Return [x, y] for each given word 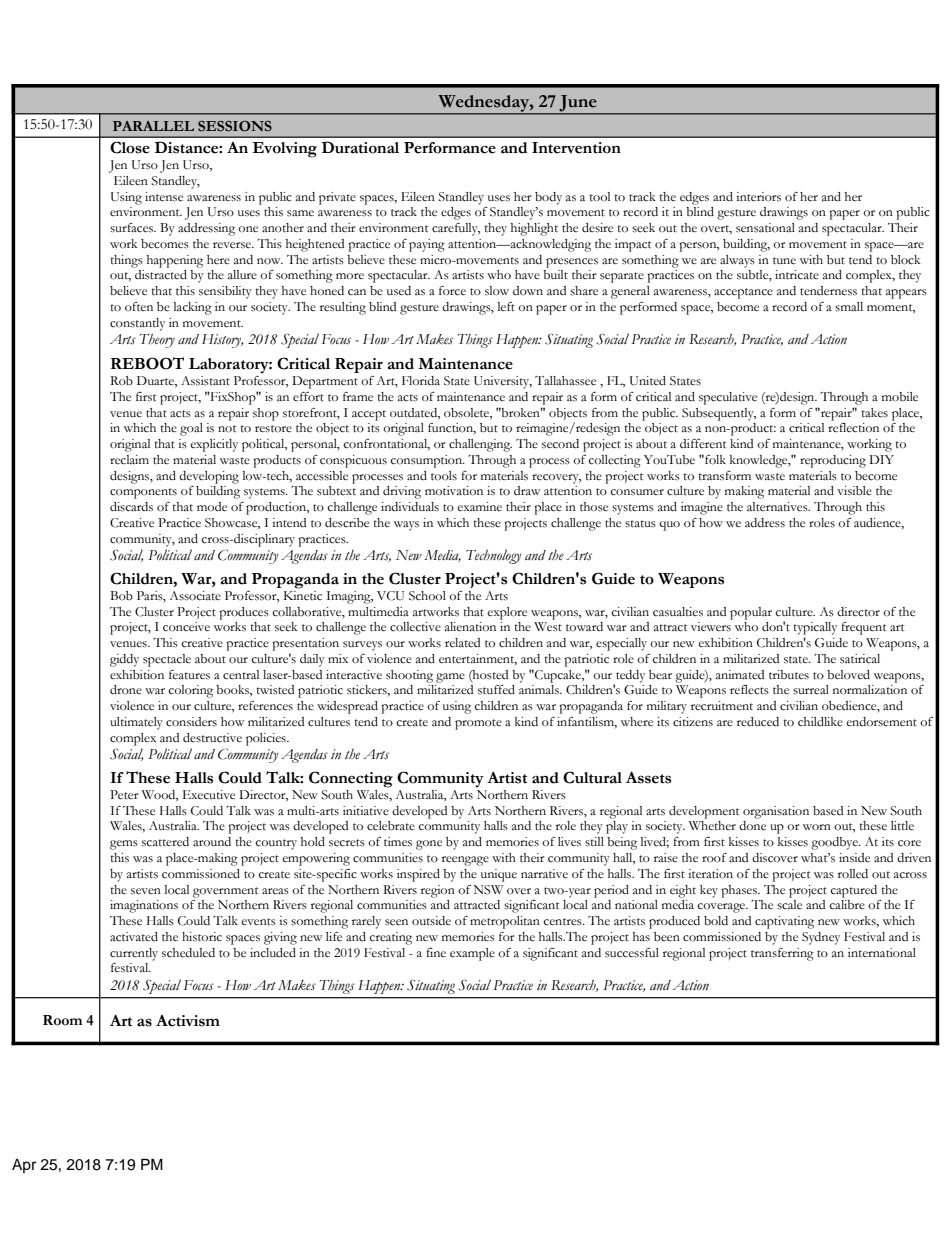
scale [789, 905]
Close [130, 147]
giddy [124, 660]
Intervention [576, 148]
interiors [758, 197]
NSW [488, 890]
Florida [421, 380]
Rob [121, 381]
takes [874, 413]
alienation [470, 627]
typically [815, 628]
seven [146, 891]
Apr [24, 1166]
